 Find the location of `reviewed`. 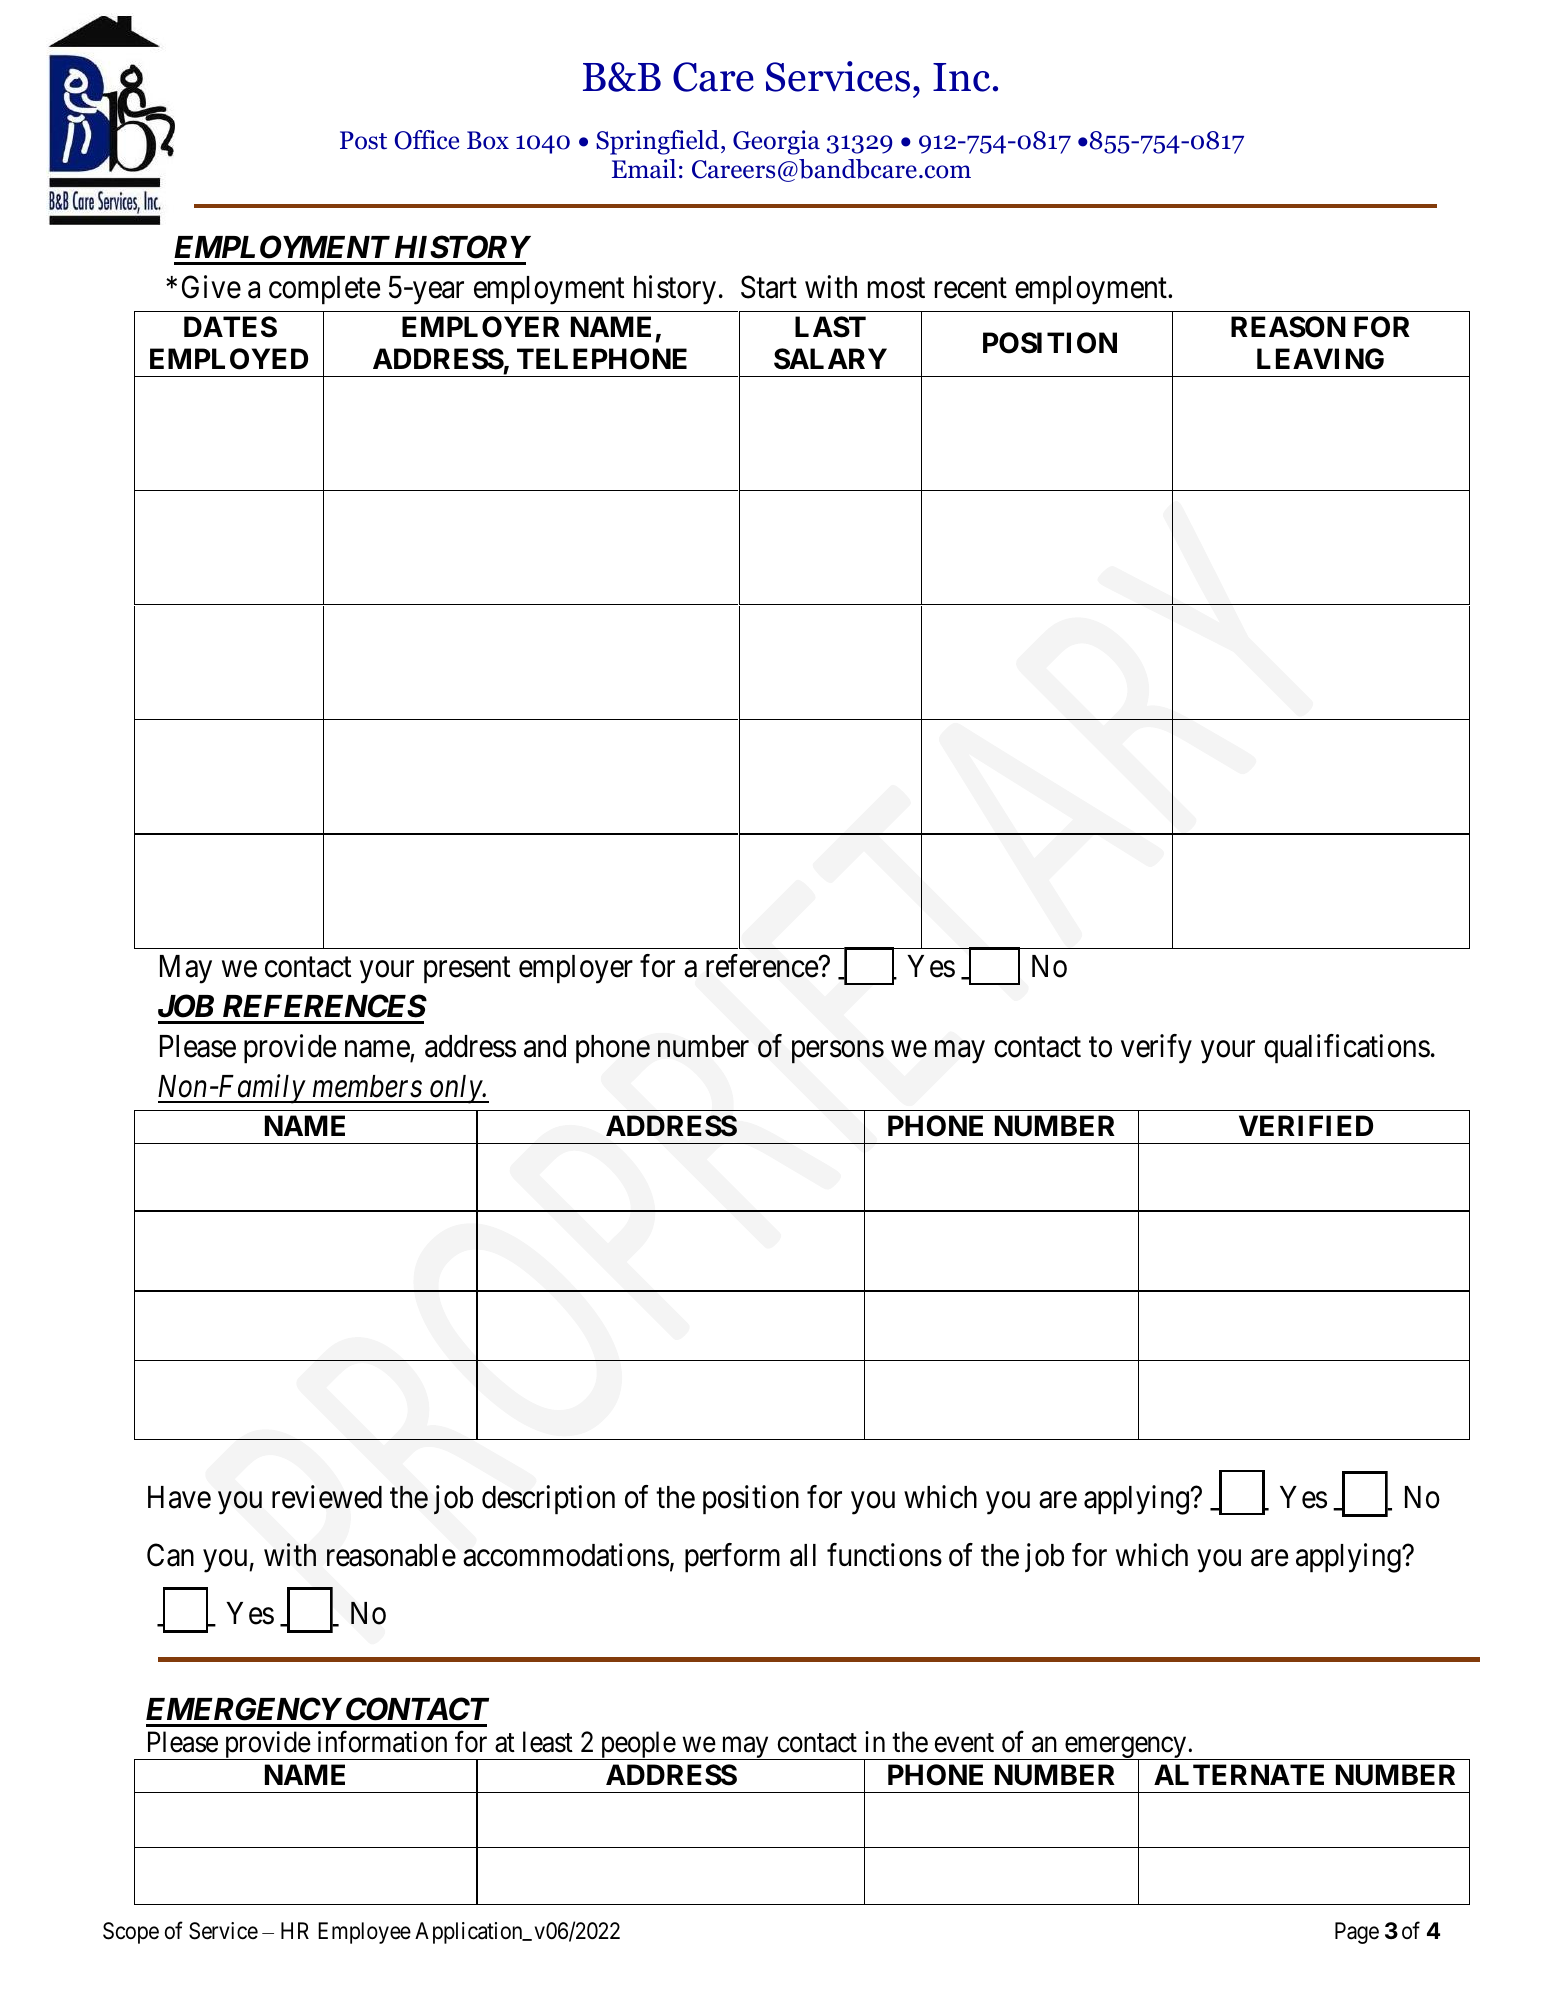

reviewed is located at coordinates (327, 1497).
